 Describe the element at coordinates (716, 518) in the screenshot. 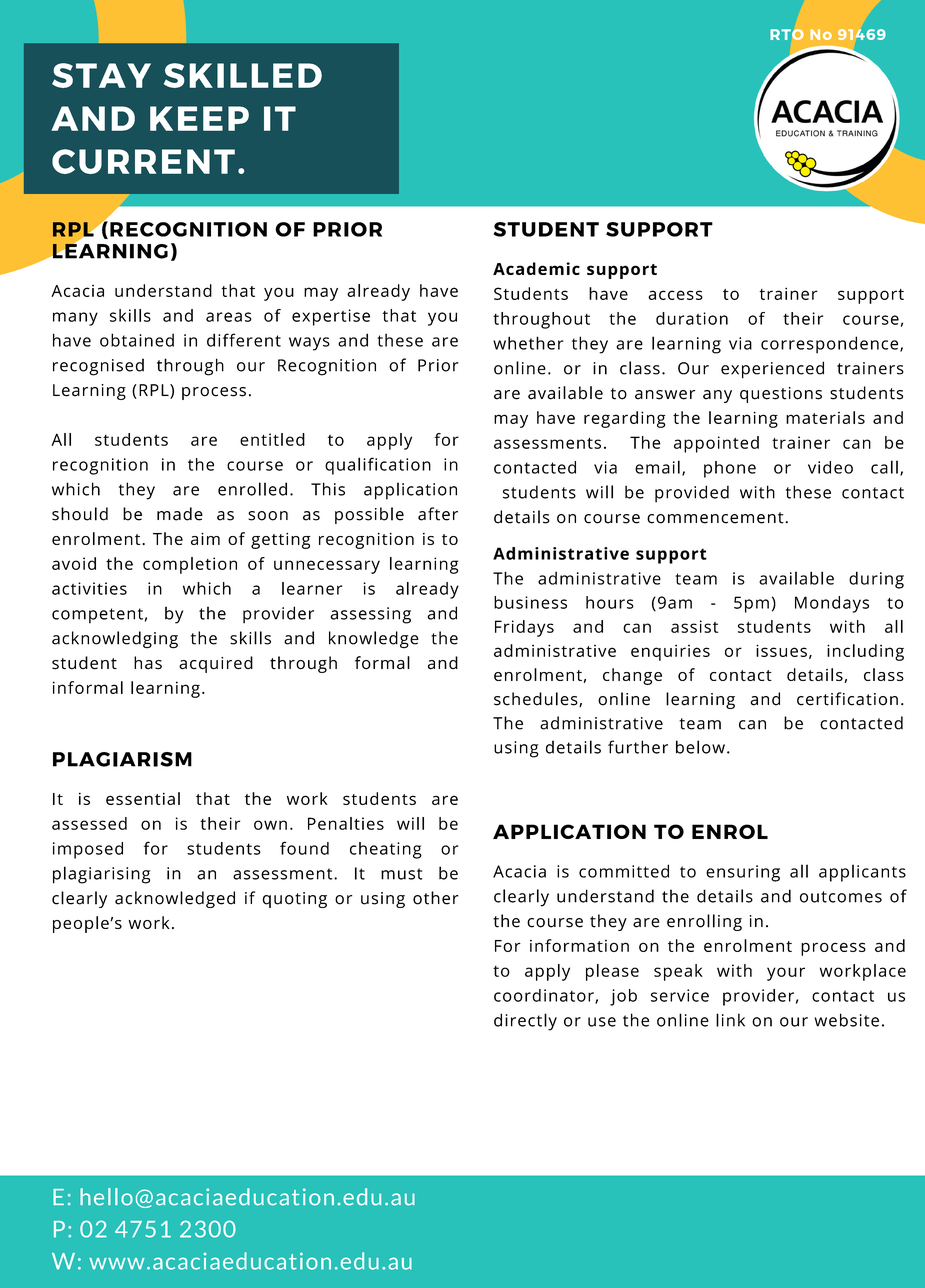

I see `commencement` at that location.
